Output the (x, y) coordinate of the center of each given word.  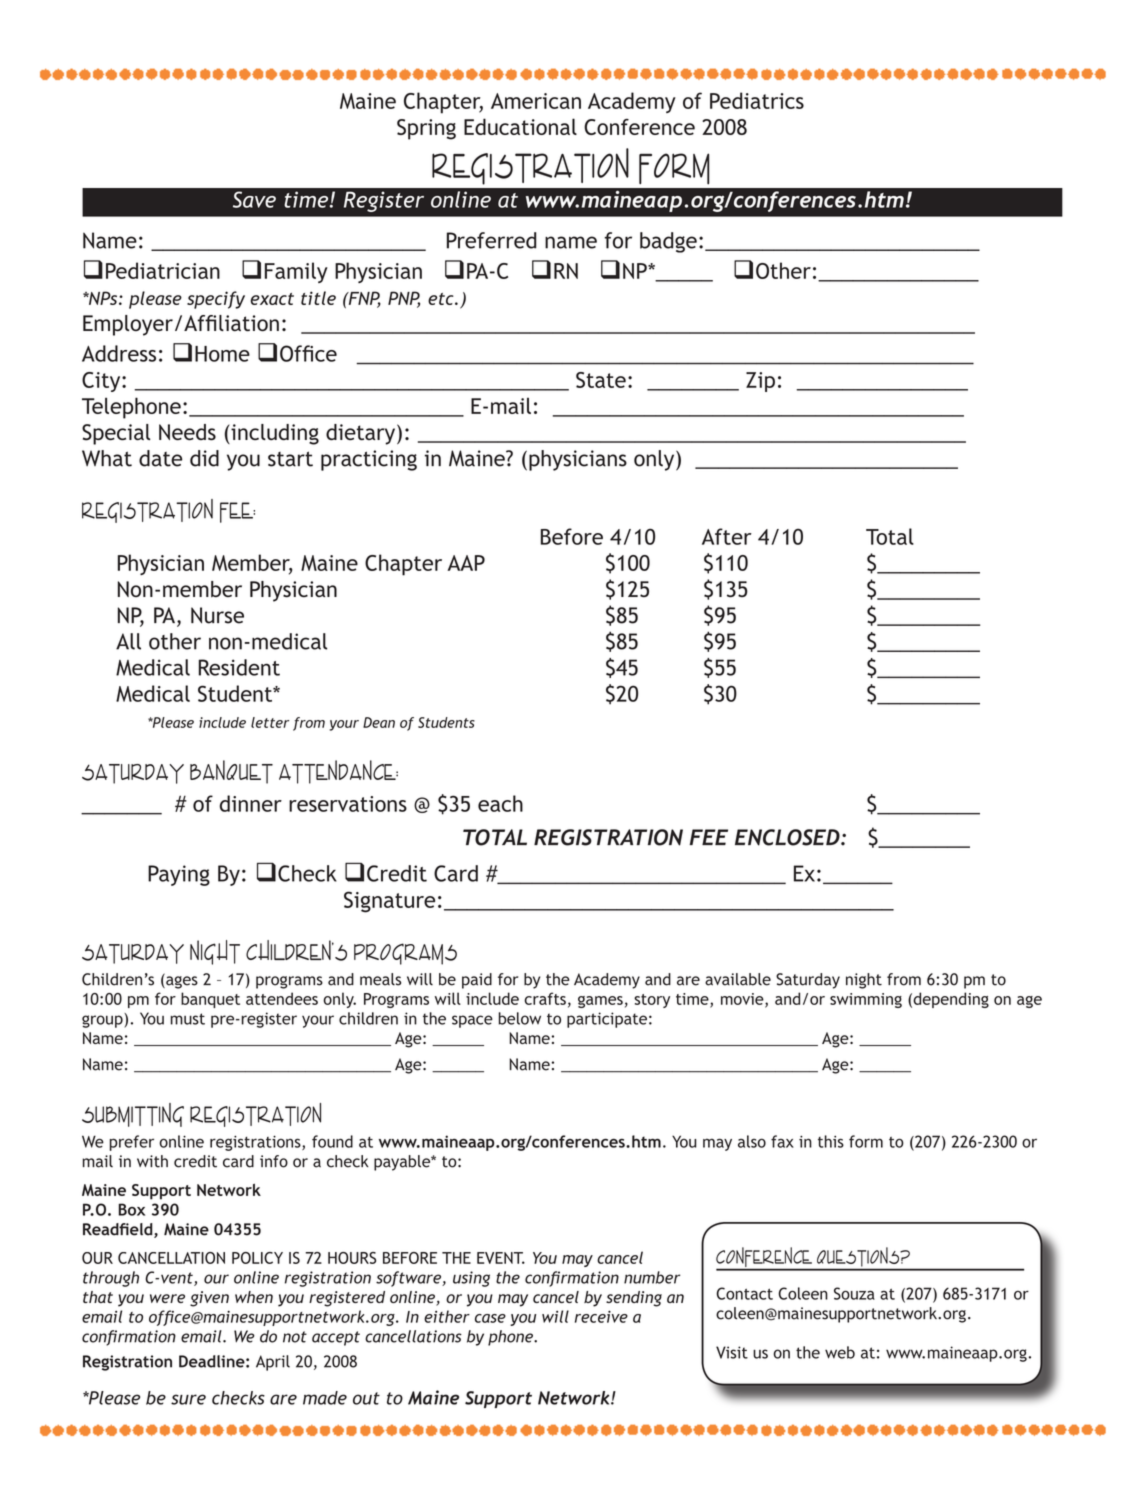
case (490, 1318)
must (187, 1019)
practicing (369, 460)
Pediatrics (757, 100)
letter (270, 722)
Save (254, 199)
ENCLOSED (788, 837)
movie (743, 1000)
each (500, 803)
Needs (187, 432)
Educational (520, 126)
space (472, 1021)
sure (188, 1399)
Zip (760, 382)
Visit (732, 1352)
